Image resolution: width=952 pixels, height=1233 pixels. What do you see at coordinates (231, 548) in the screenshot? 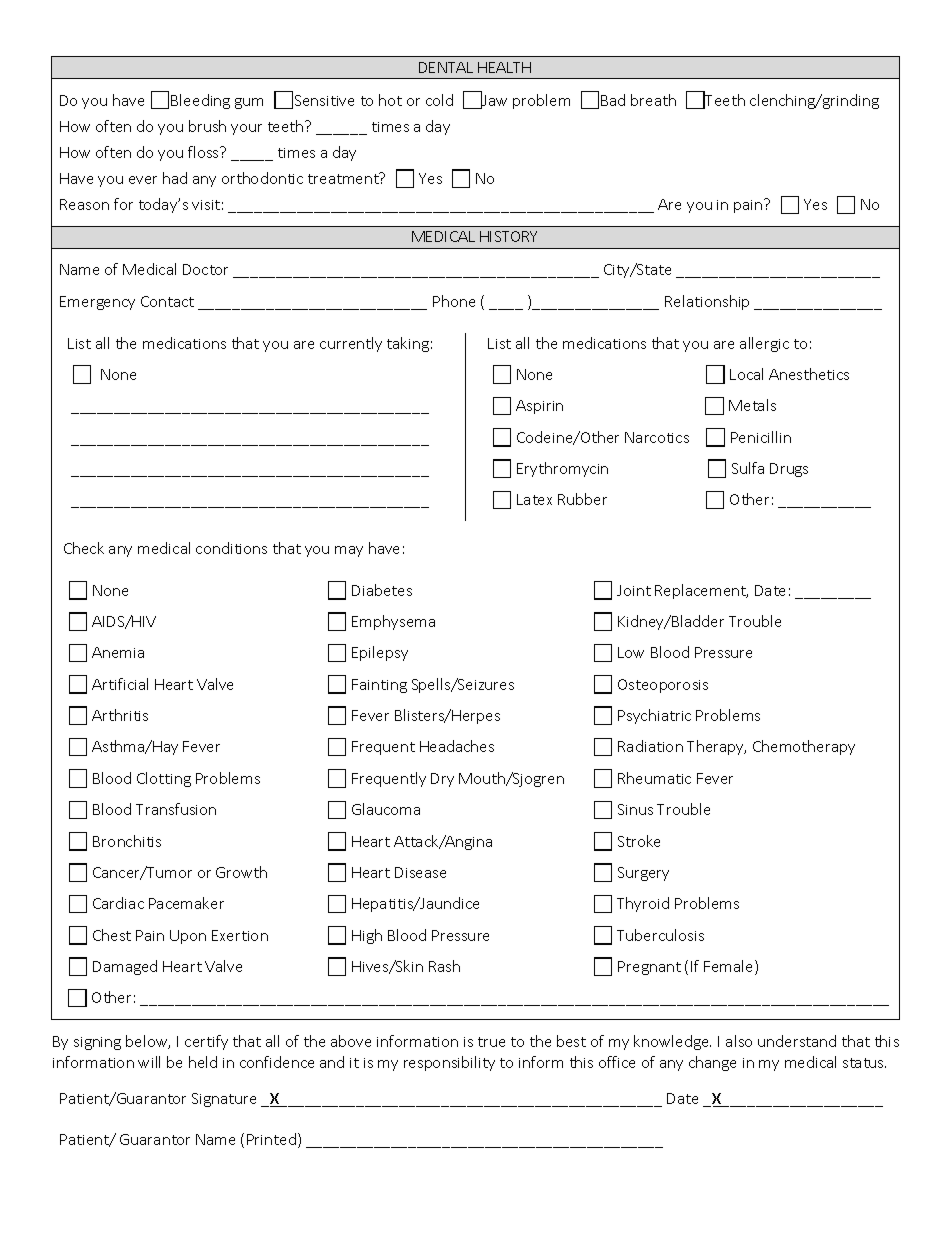
I see `conditions` at bounding box center [231, 548].
